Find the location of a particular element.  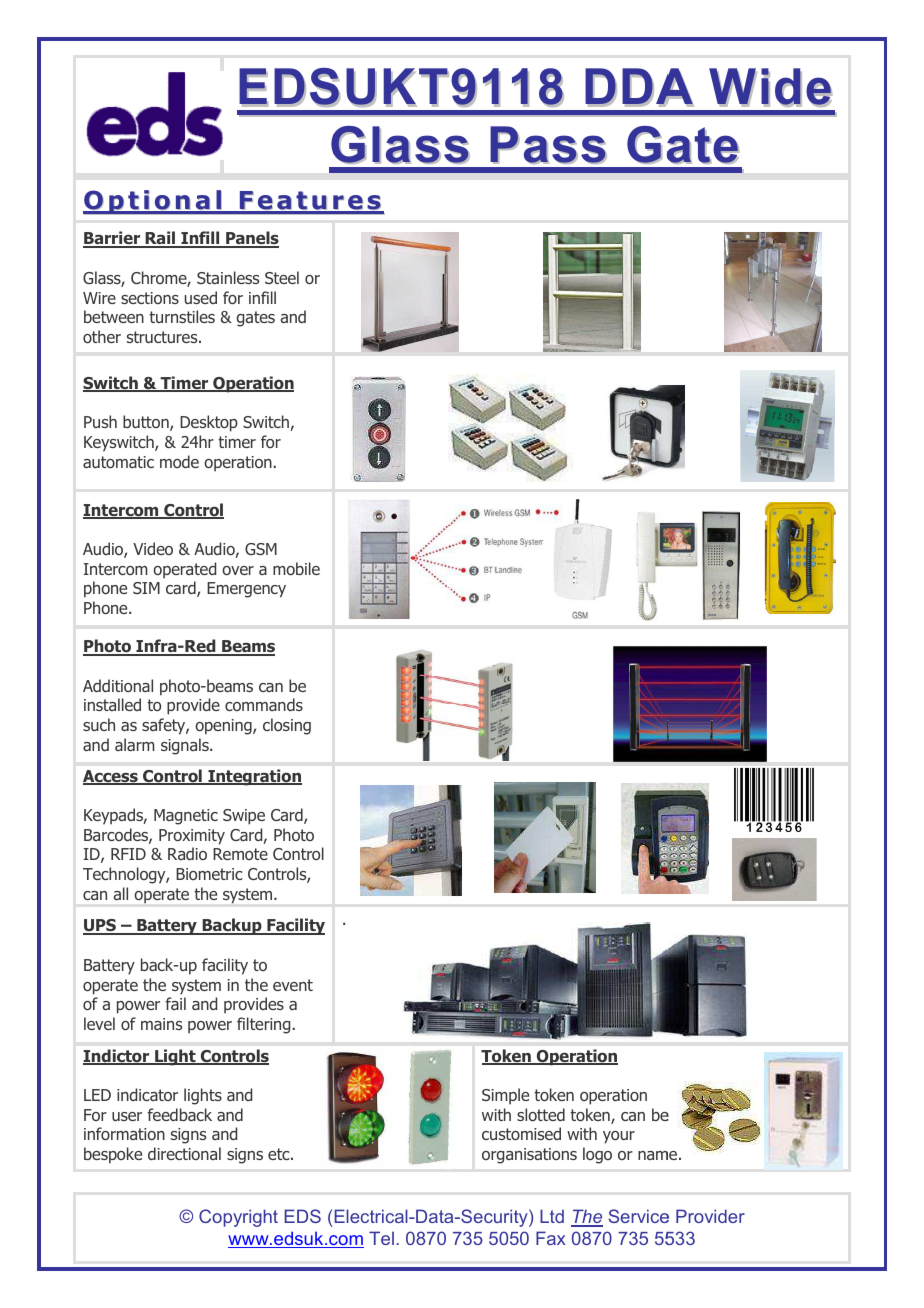

event is located at coordinates (293, 985).
